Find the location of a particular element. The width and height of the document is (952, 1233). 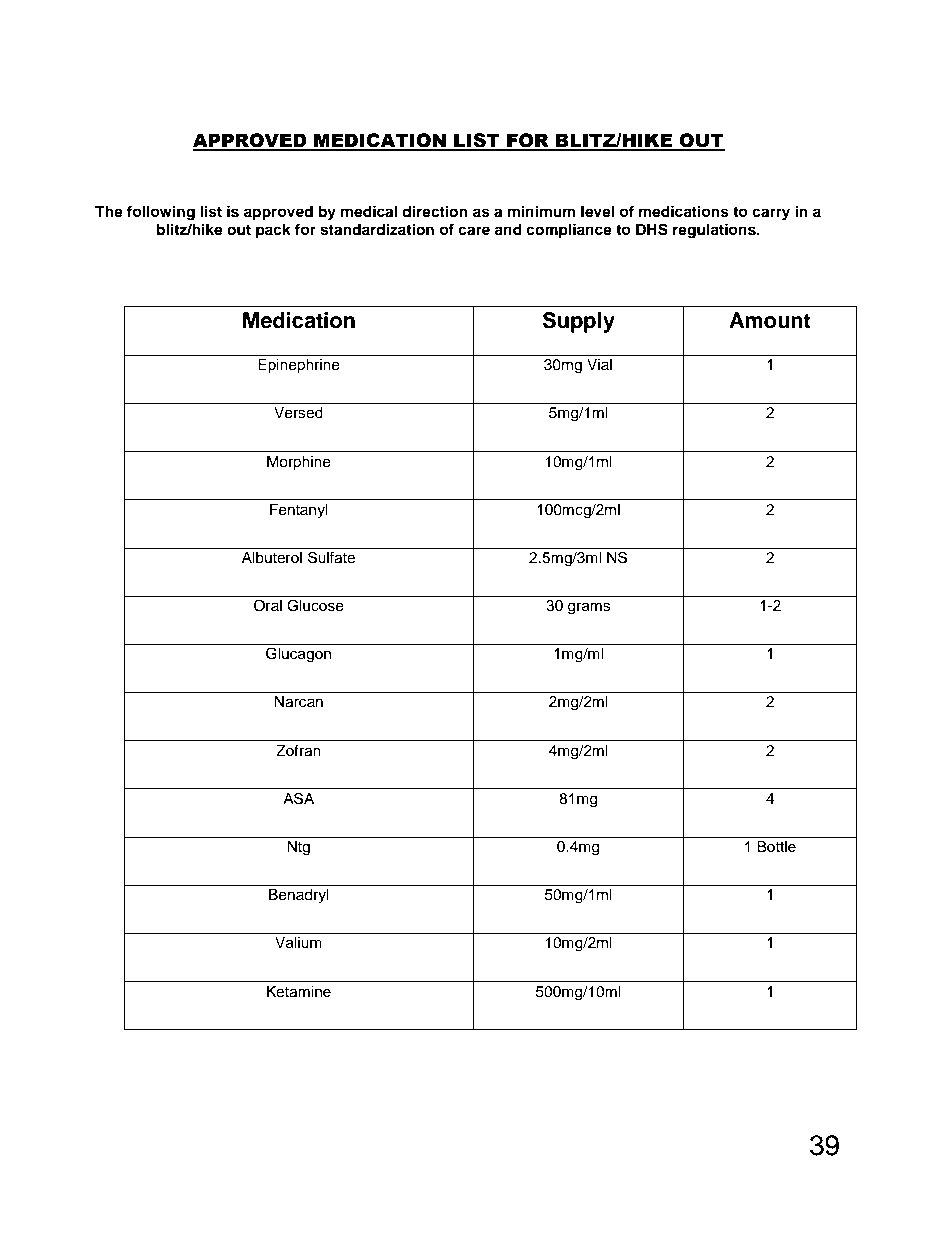

Vial is located at coordinates (599, 364).
